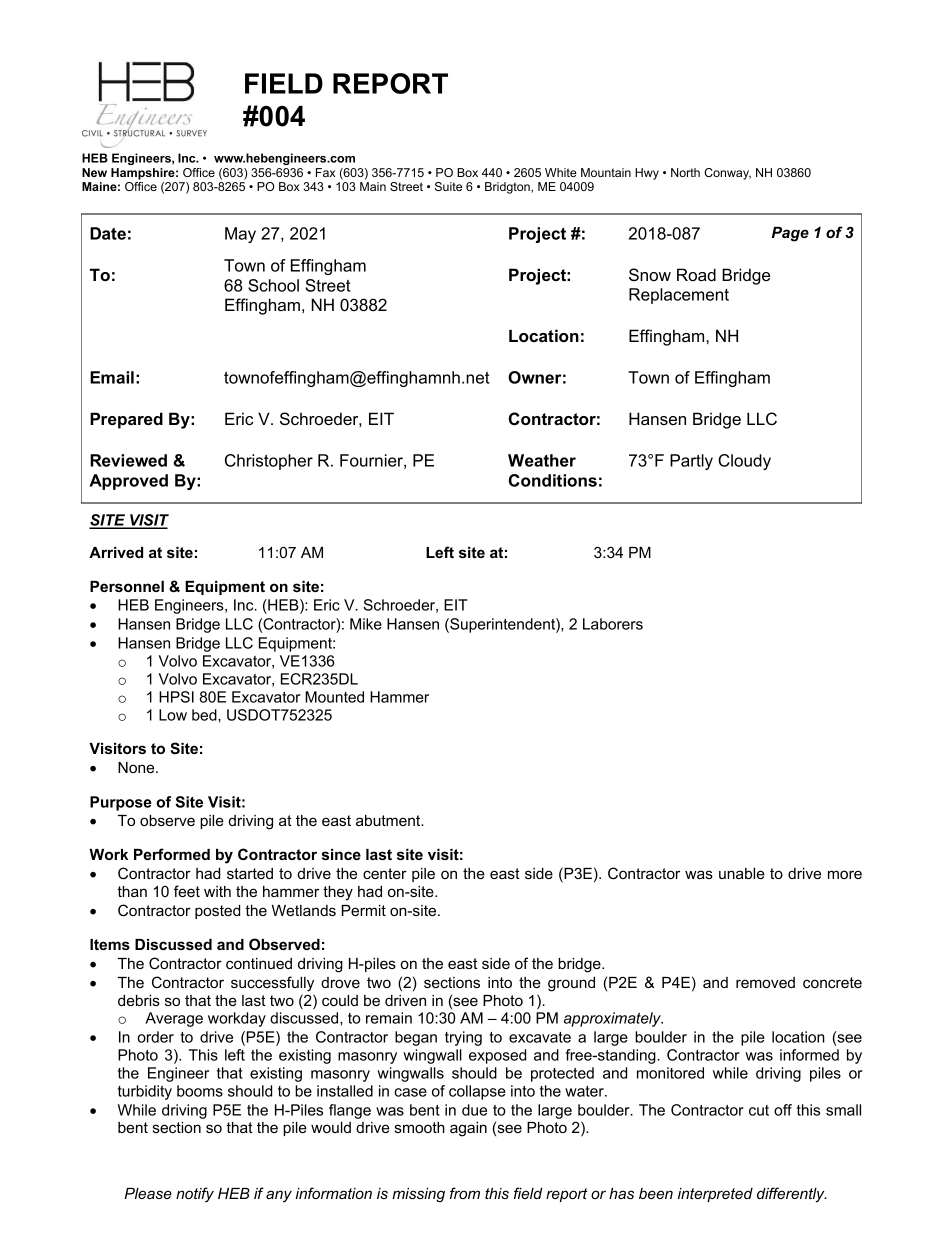  What do you see at coordinates (116, 552) in the screenshot?
I see `Arrived` at bounding box center [116, 552].
